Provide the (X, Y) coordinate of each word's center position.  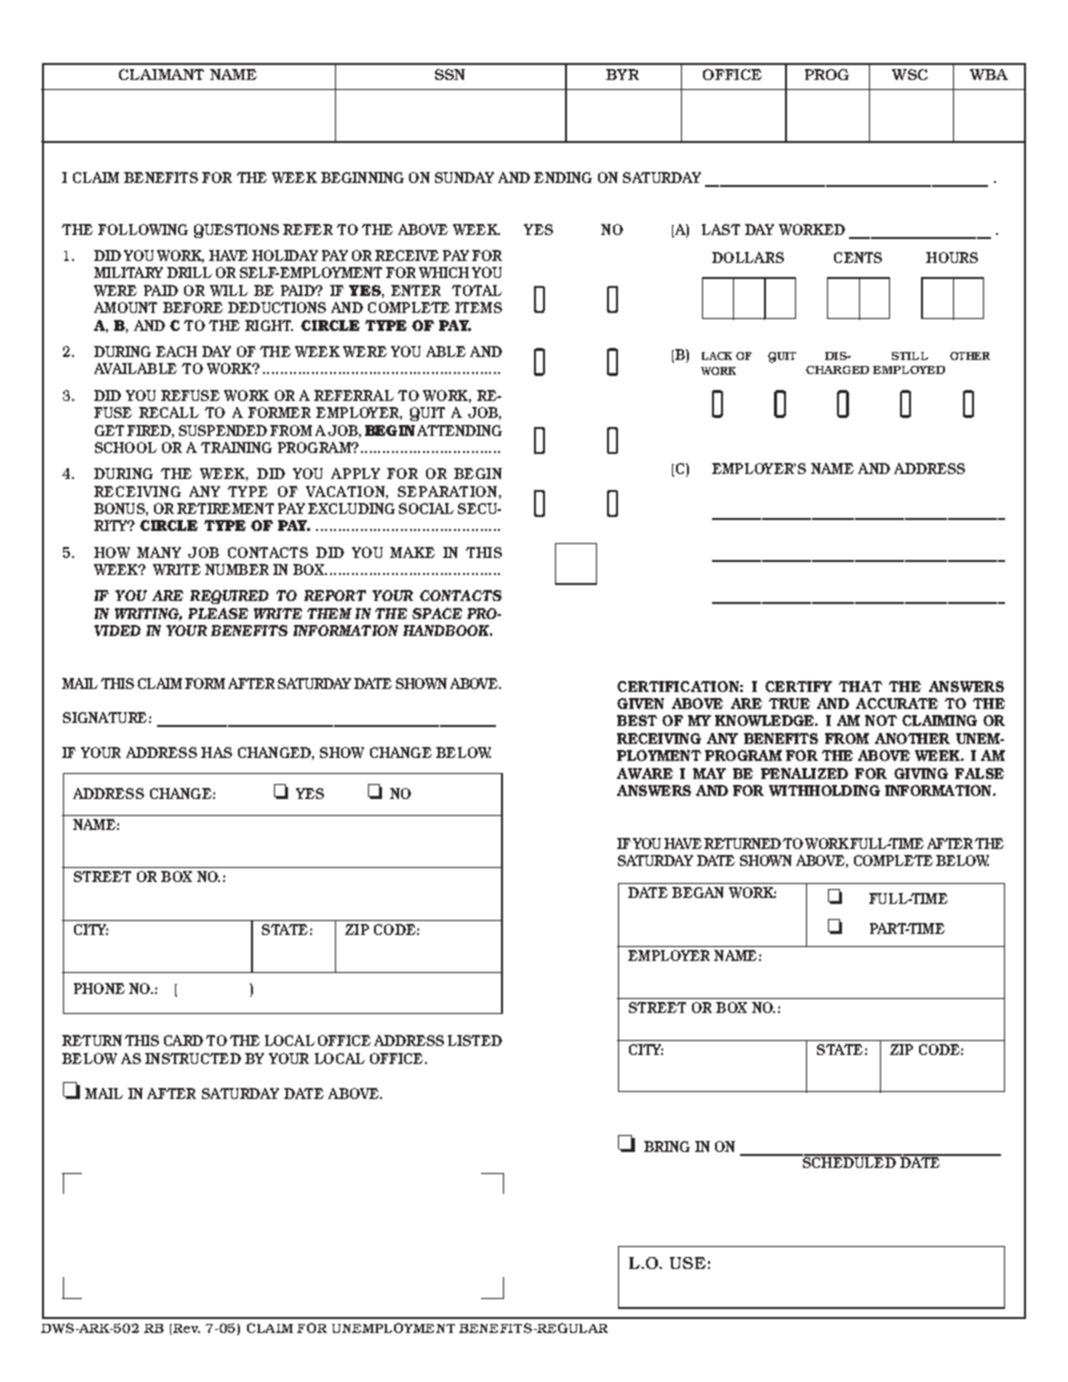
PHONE (99, 988)
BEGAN (698, 892)
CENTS (858, 257)
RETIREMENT (225, 508)
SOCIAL (426, 508)
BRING (667, 1146)
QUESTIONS (236, 231)
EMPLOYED (909, 370)
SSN (450, 74)
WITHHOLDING (824, 790)
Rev (186, 1328)
